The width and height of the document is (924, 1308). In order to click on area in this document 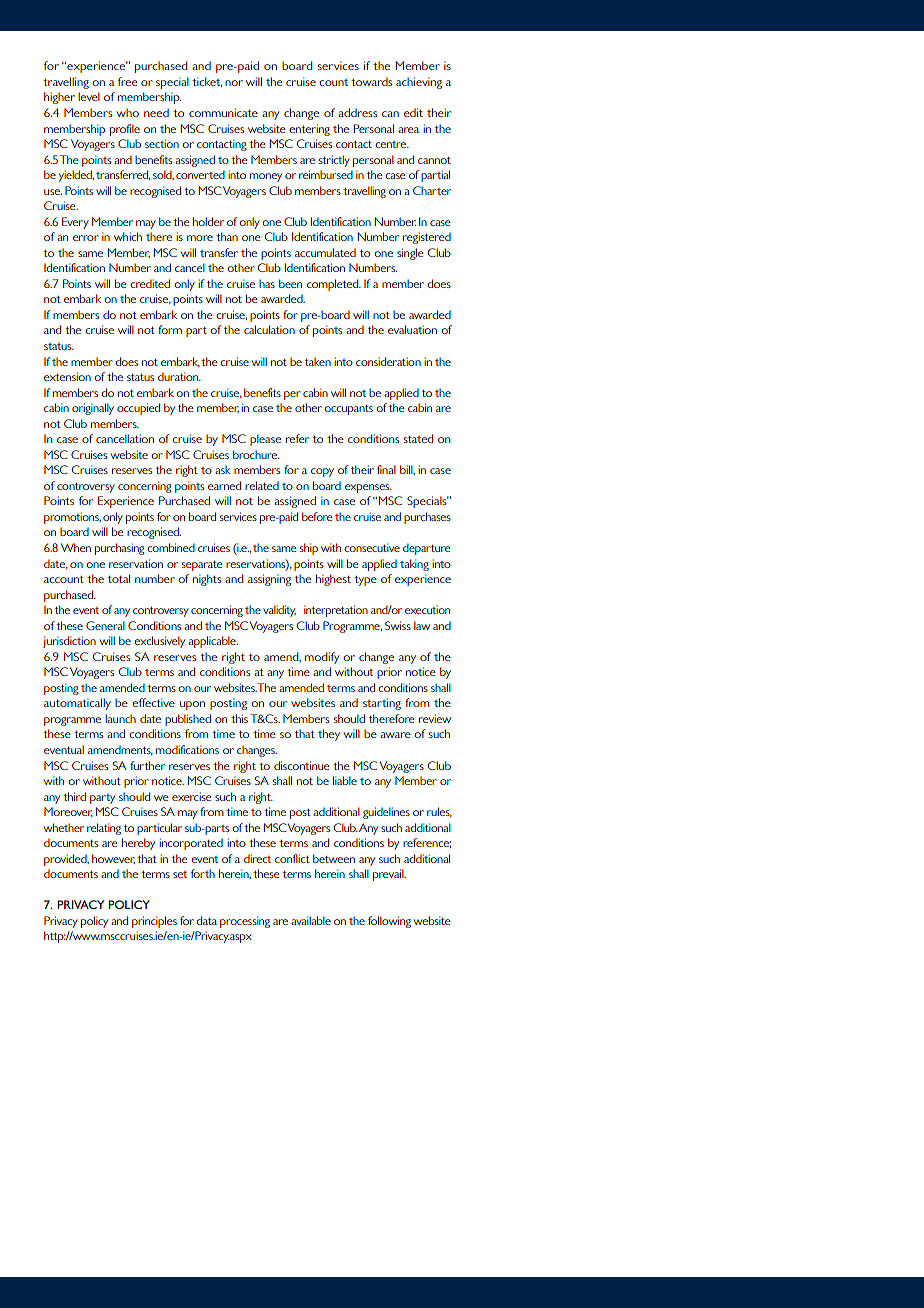, I will do `click(408, 130)`.
